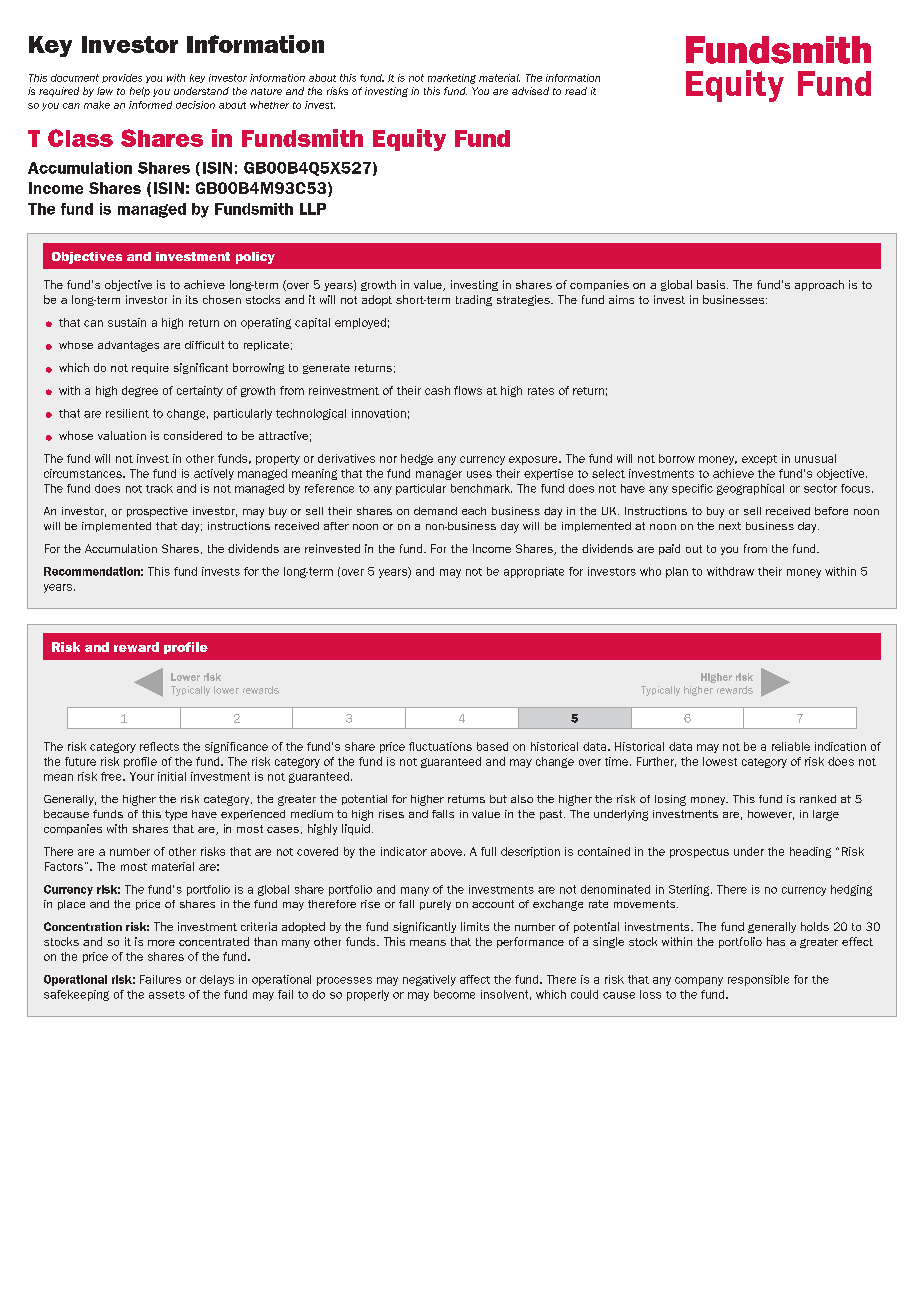  Describe the element at coordinates (157, 512) in the screenshot. I see `prospective` at that location.
